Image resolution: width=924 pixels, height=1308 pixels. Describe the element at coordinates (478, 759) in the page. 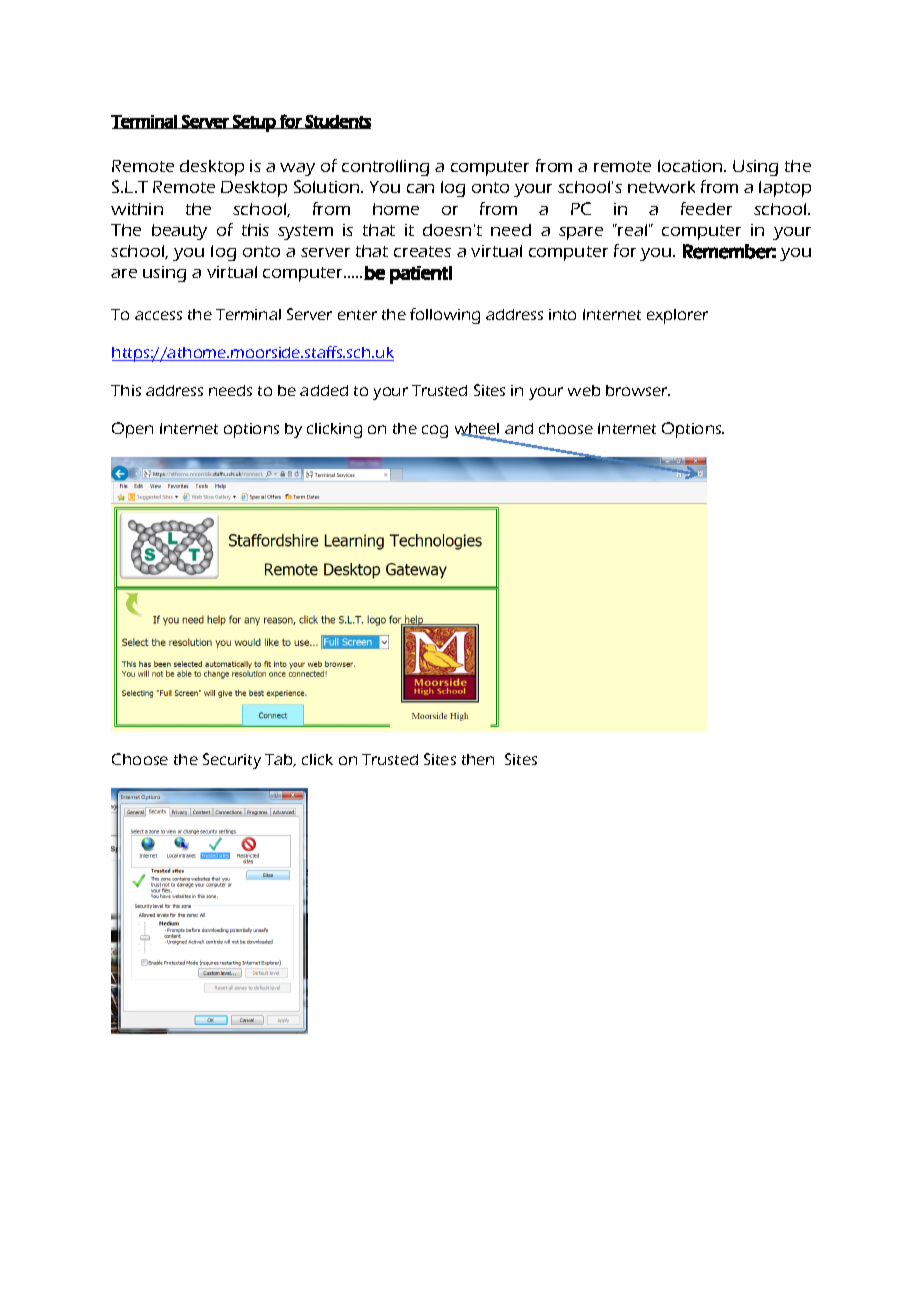

I see `then` at that location.
